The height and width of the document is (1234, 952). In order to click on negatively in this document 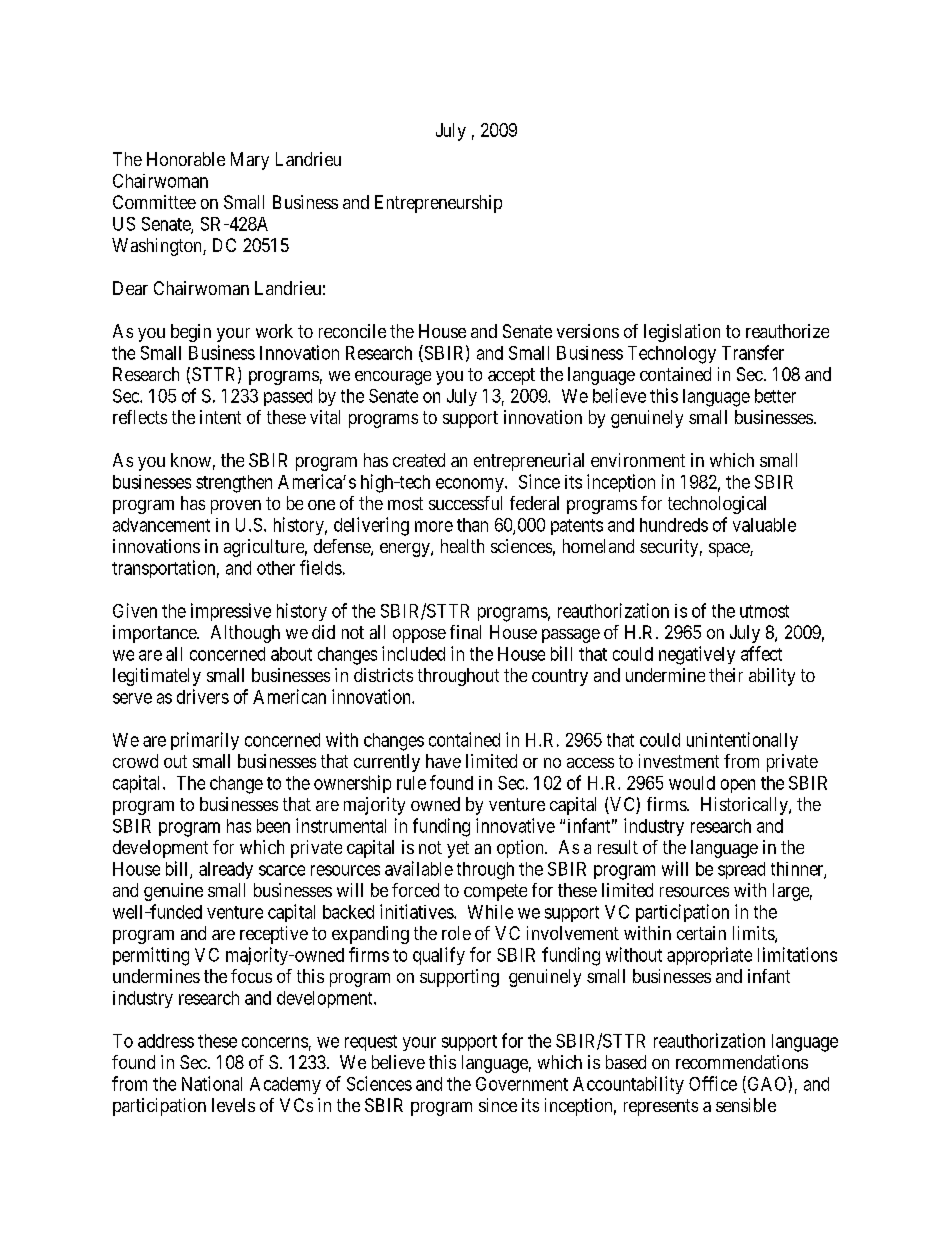, I will do `click(697, 655)`.
